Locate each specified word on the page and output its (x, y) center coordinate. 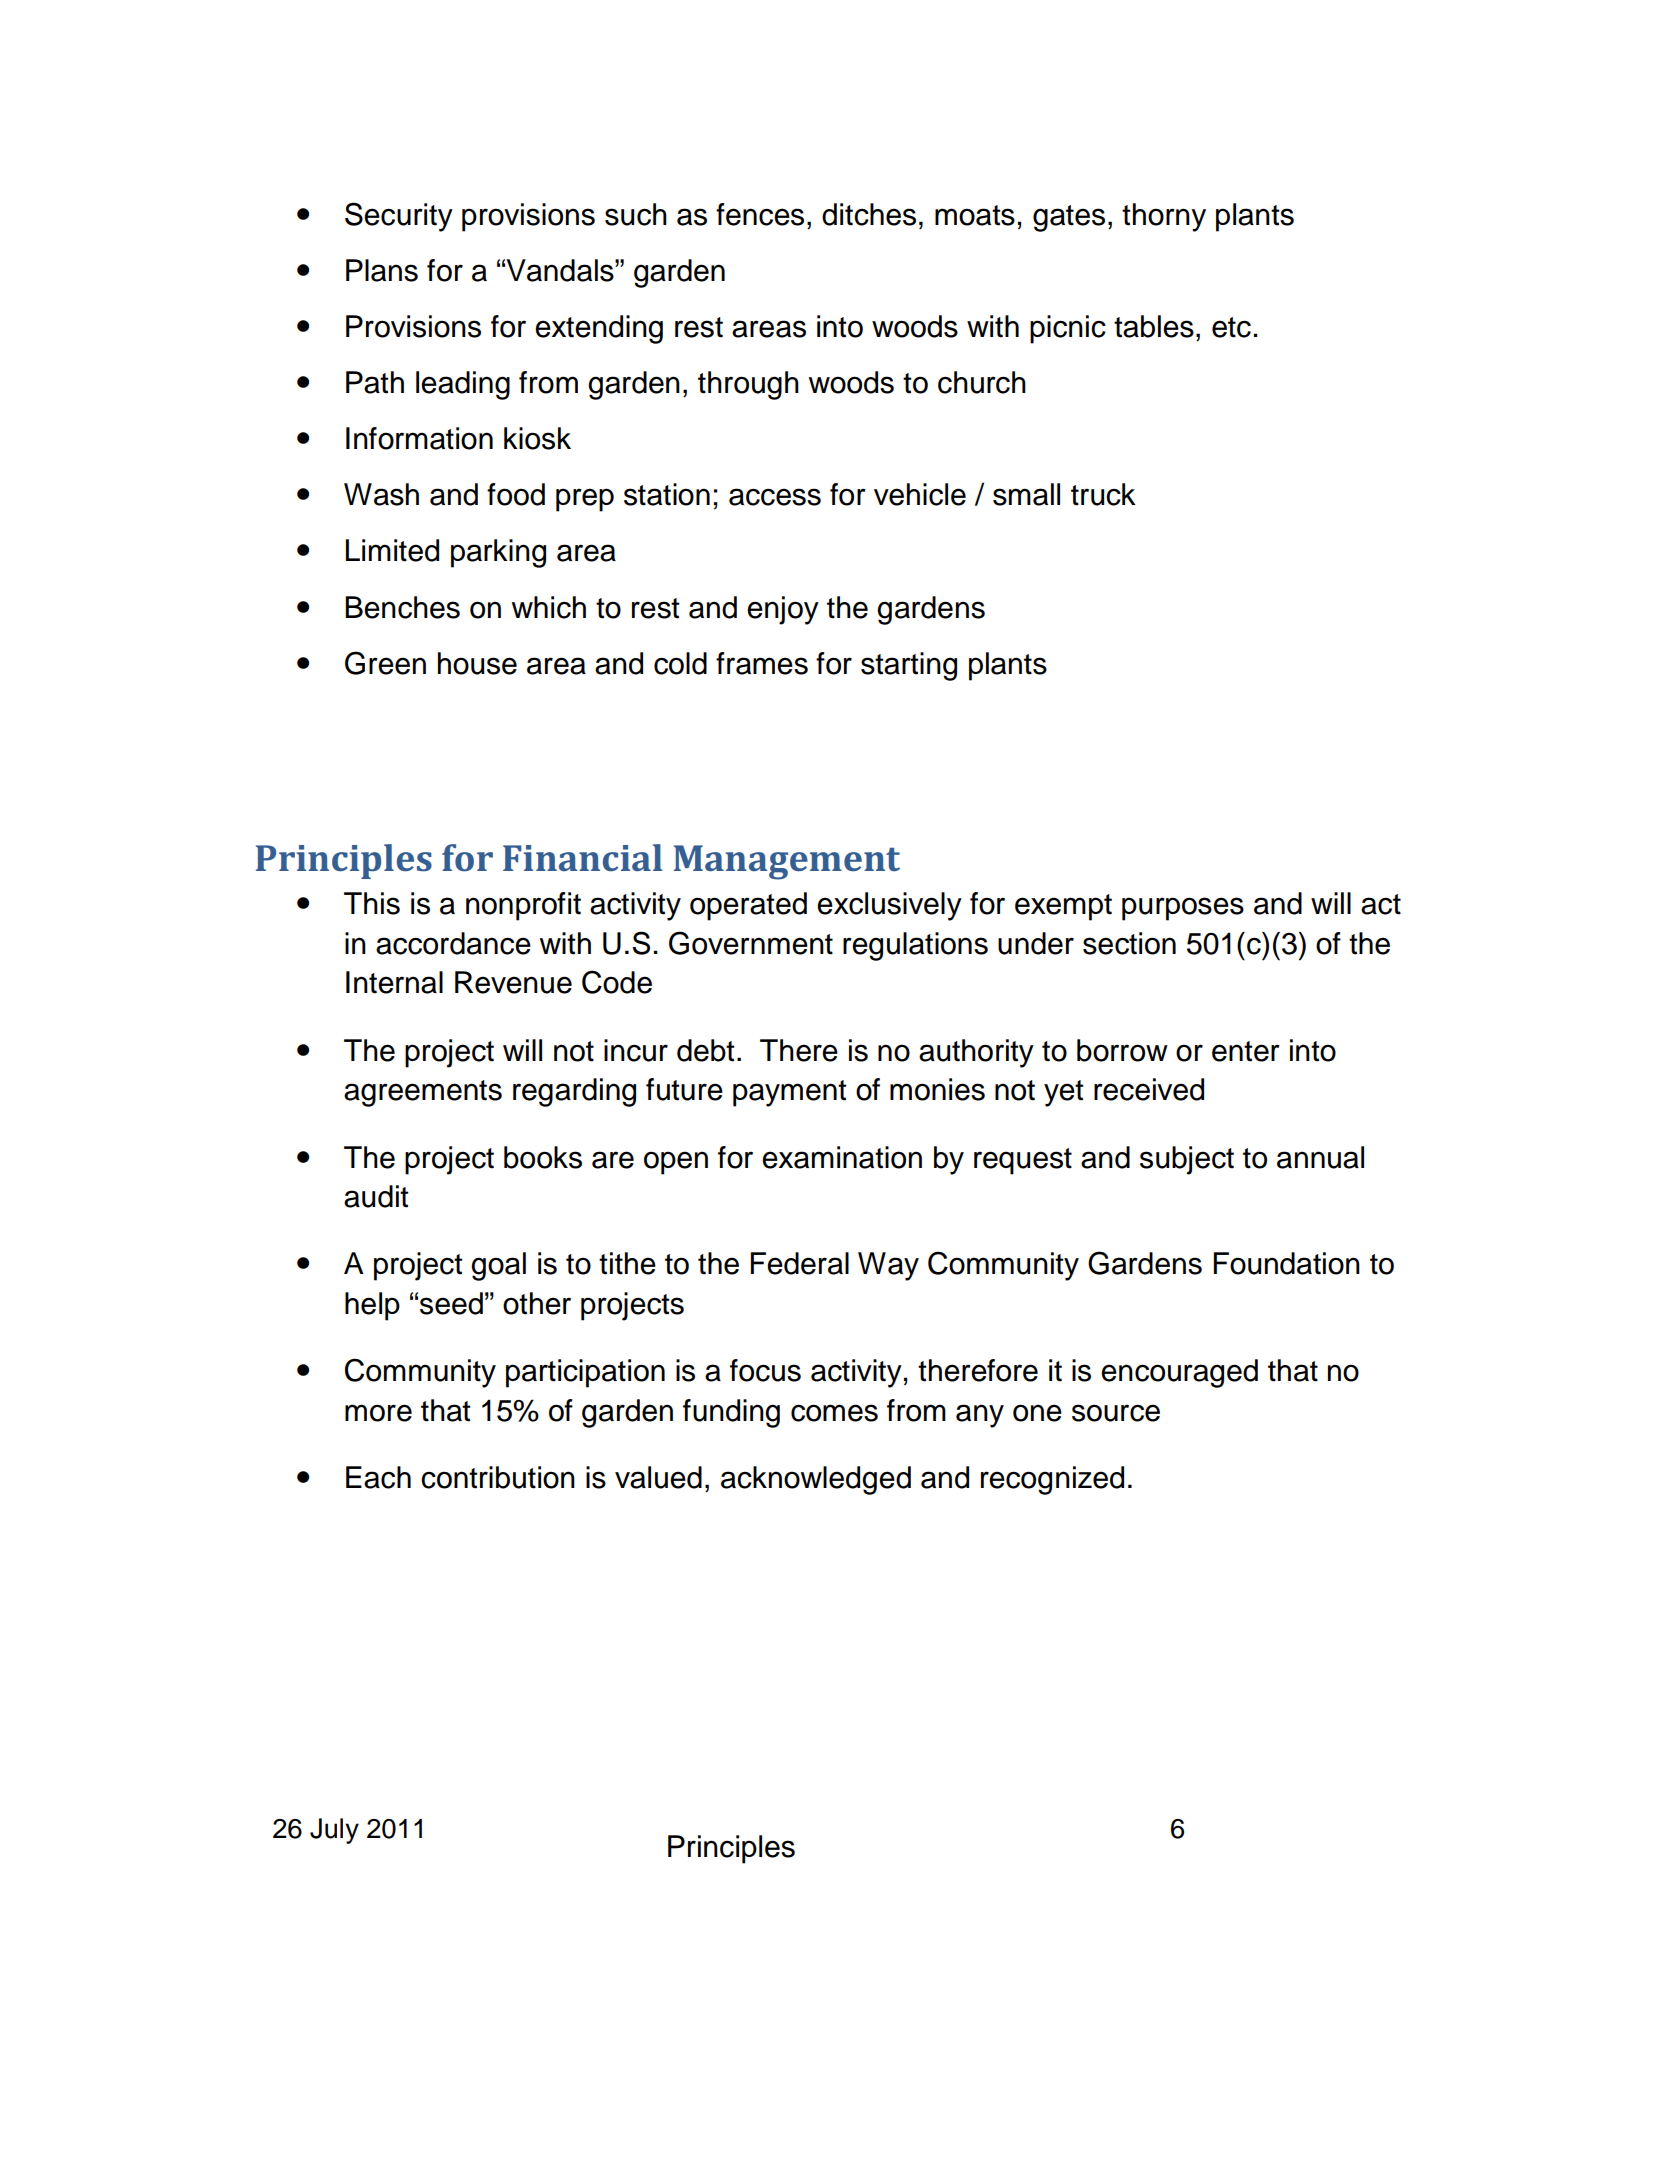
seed (451, 1303)
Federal (800, 1263)
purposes (1183, 909)
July (334, 1831)
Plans (382, 270)
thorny (1164, 217)
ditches (869, 214)
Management (787, 862)
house (477, 663)
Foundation (1287, 1263)
